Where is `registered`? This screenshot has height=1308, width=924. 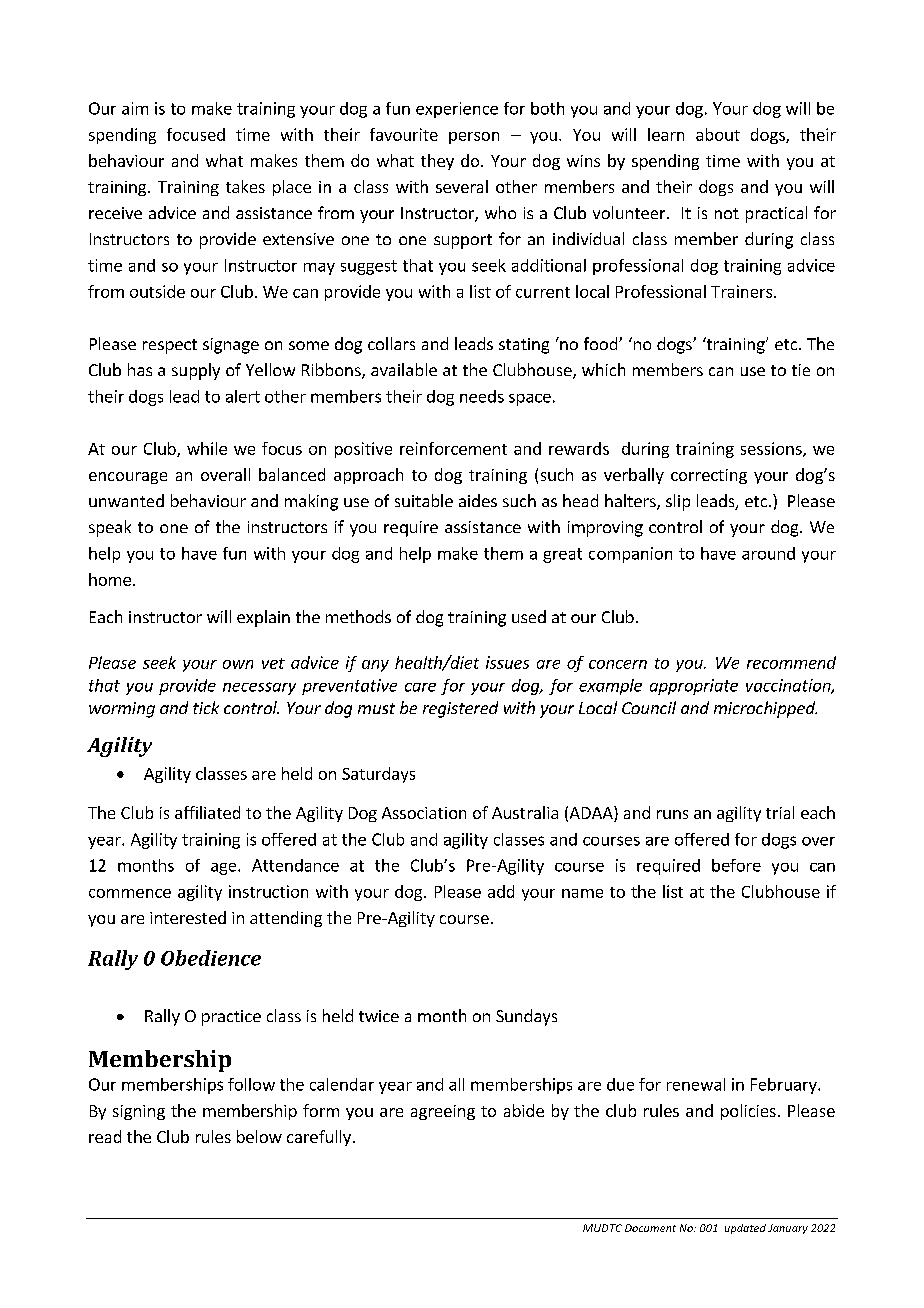
registered is located at coordinates (460, 709).
